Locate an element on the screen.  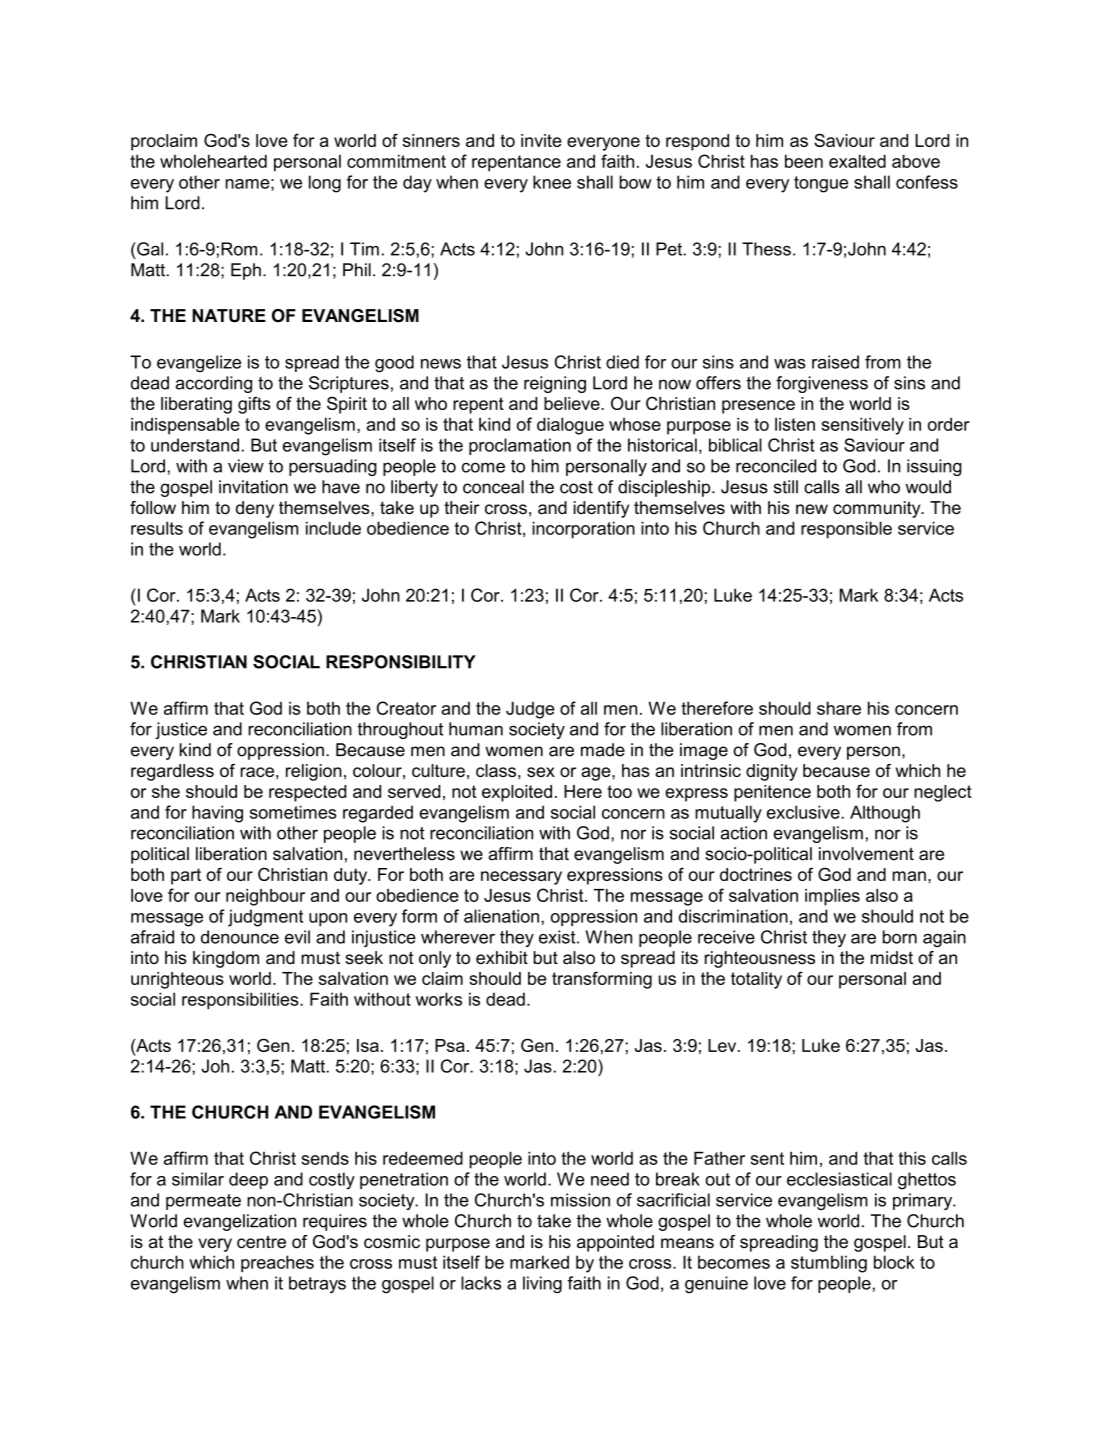
knee is located at coordinates (552, 182).
